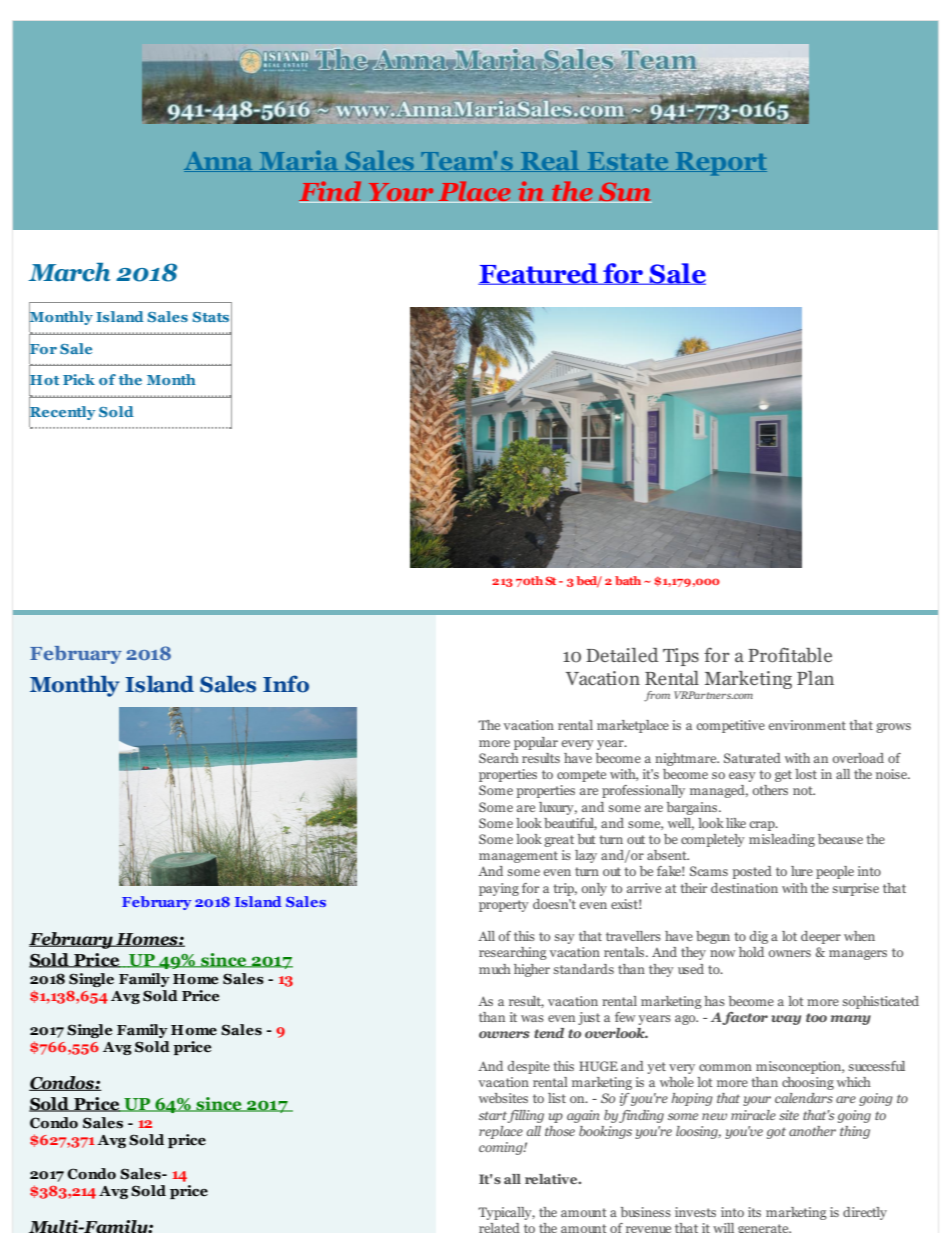  I want to click on Real, so click(550, 161).
